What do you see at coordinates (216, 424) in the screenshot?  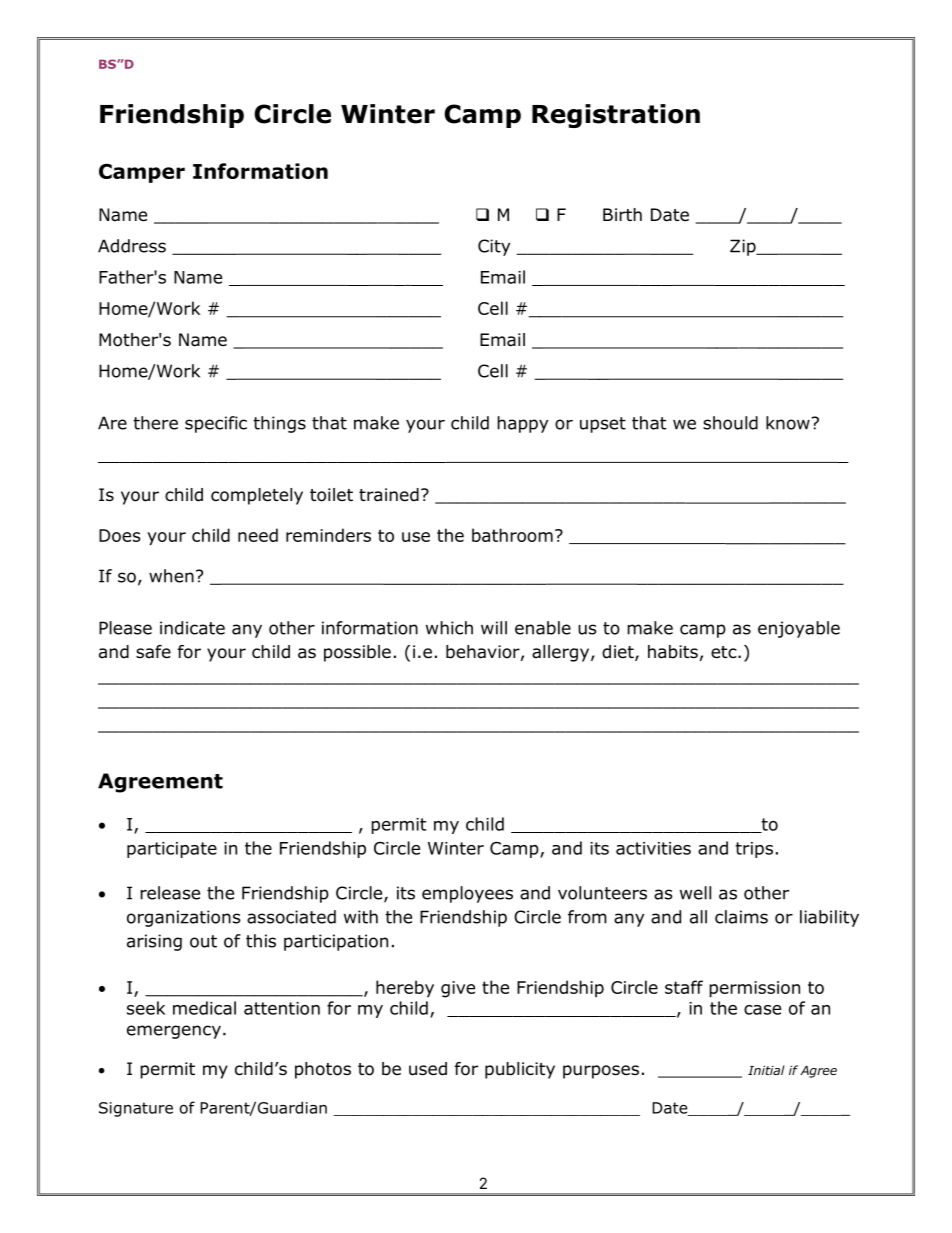 I see `specific` at bounding box center [216, 424].
